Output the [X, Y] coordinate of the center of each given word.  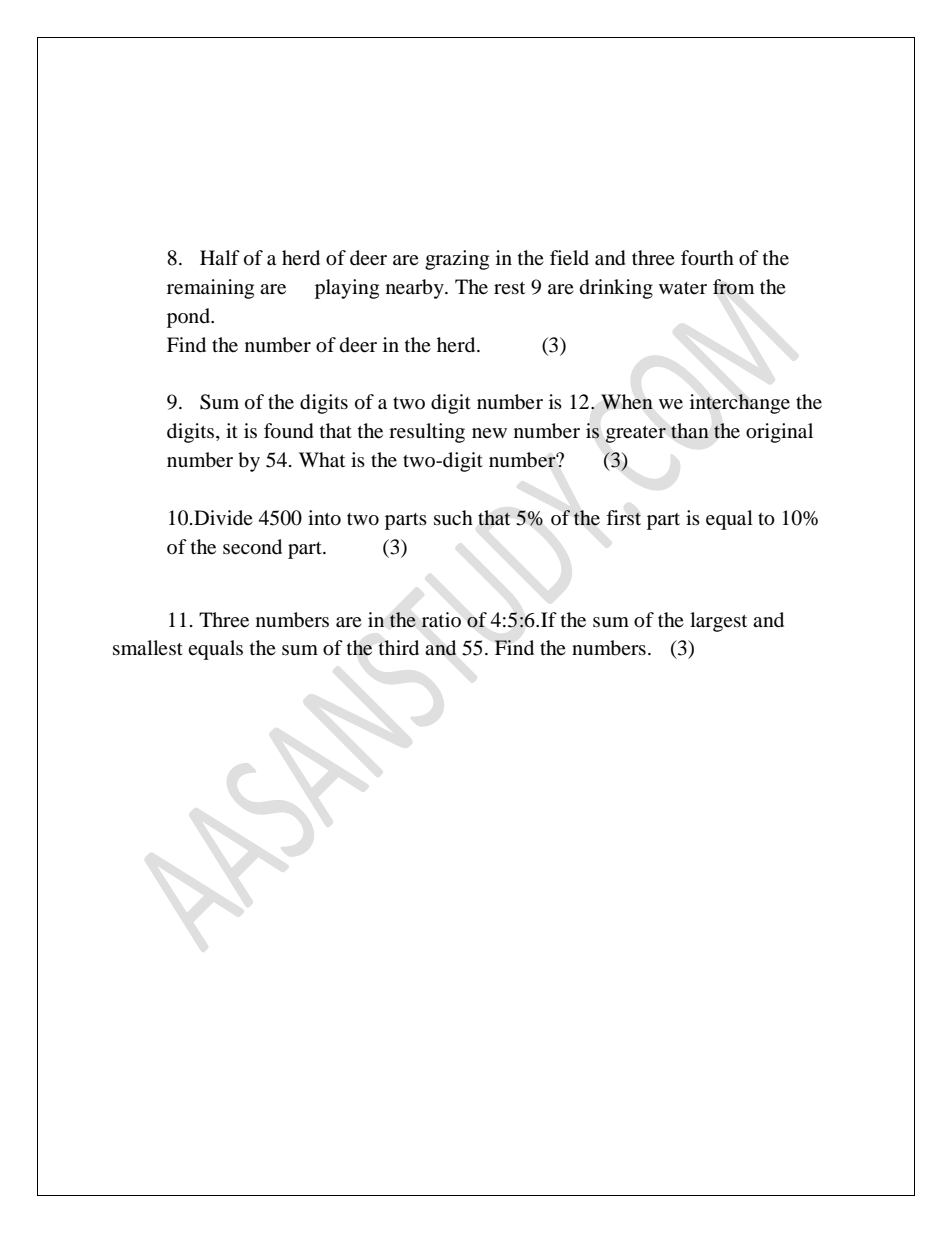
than [690, 431]
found [289, 431]
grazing [457, 260]
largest [718, 622]
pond [190, 318]
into [324, 518]
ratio [441, 619]
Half [220, 257]
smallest [148, 647]
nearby [416, 289]
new [489, 433]
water [683, 288]
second [252, 547]
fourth [707, 258]
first [623, 517]
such [453, 518]
